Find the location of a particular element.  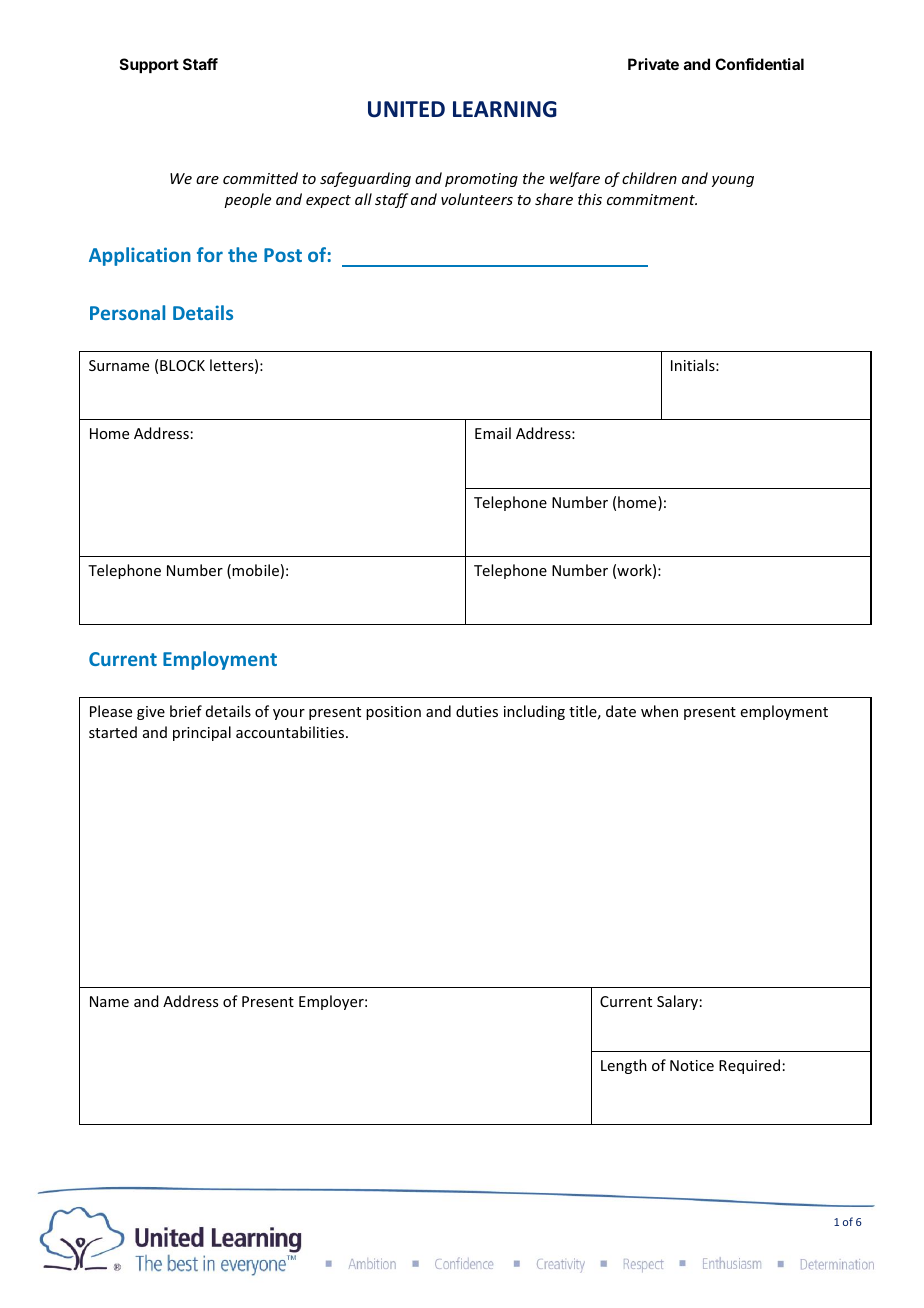

brief is located at coordinates (186, 711).
